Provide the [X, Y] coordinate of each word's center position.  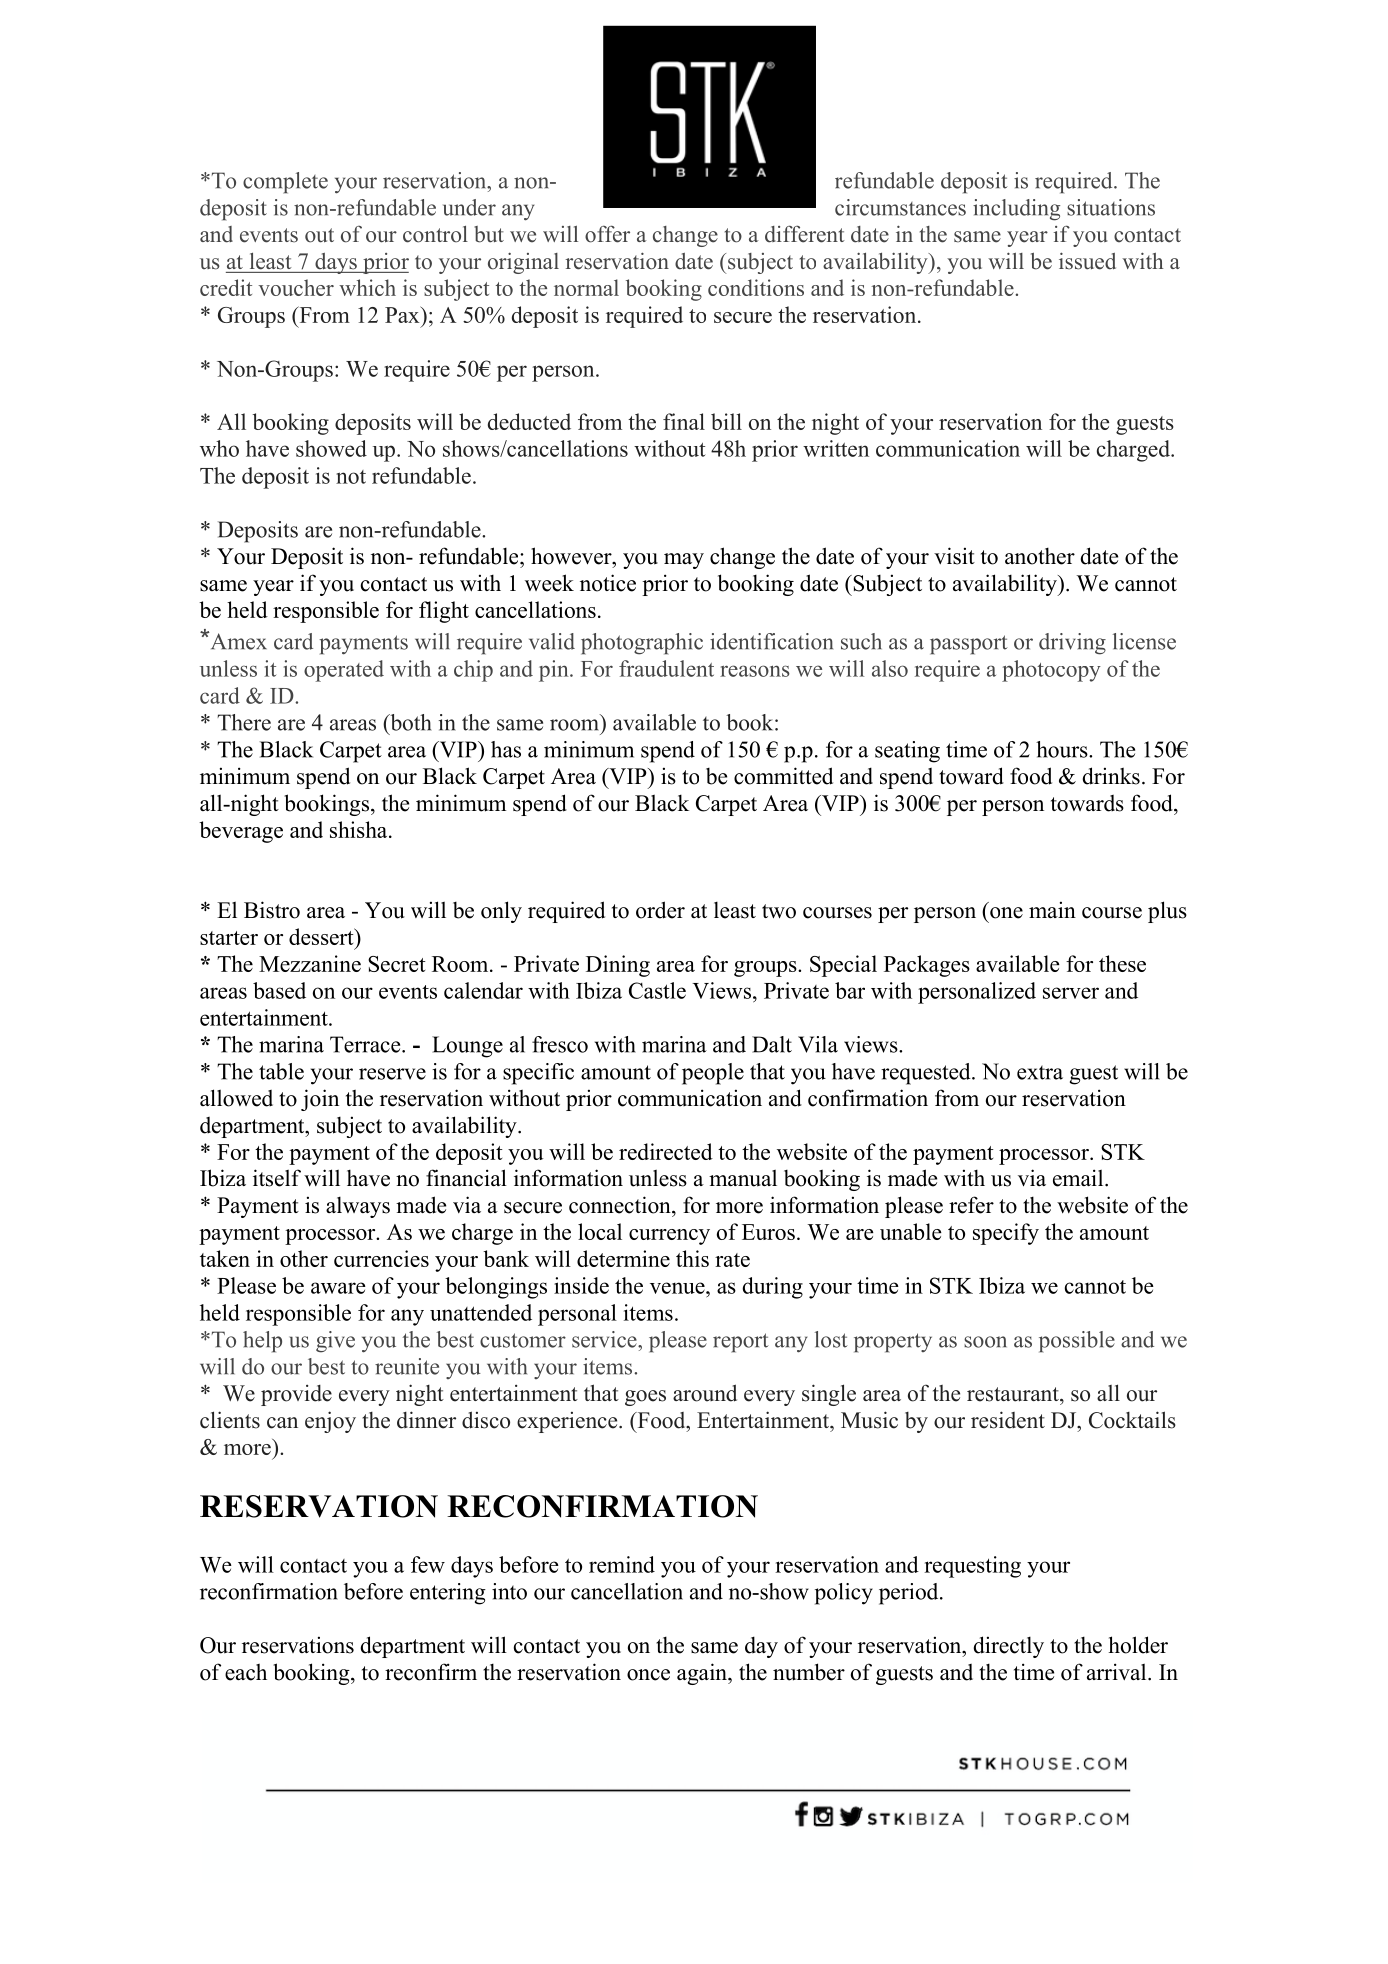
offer [607, 234]
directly [1008, 1647]
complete [285, 183]
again [703, 1674]
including [1016, 210]
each [246, 1672]
